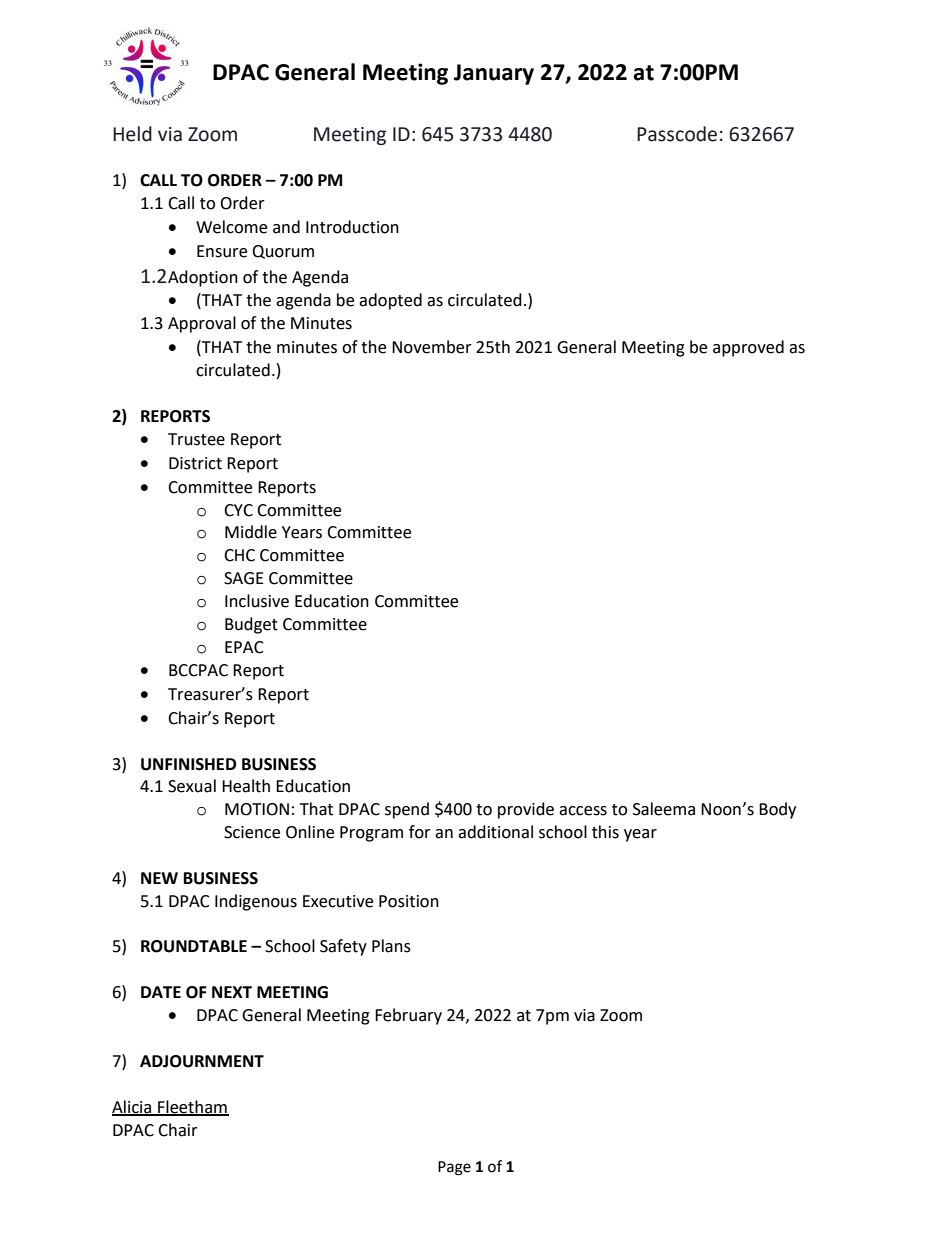  What do you see at coordinates (188, 764) in the screenshot?
I see `UNFINISHED` at bounding box center [188, 764].
